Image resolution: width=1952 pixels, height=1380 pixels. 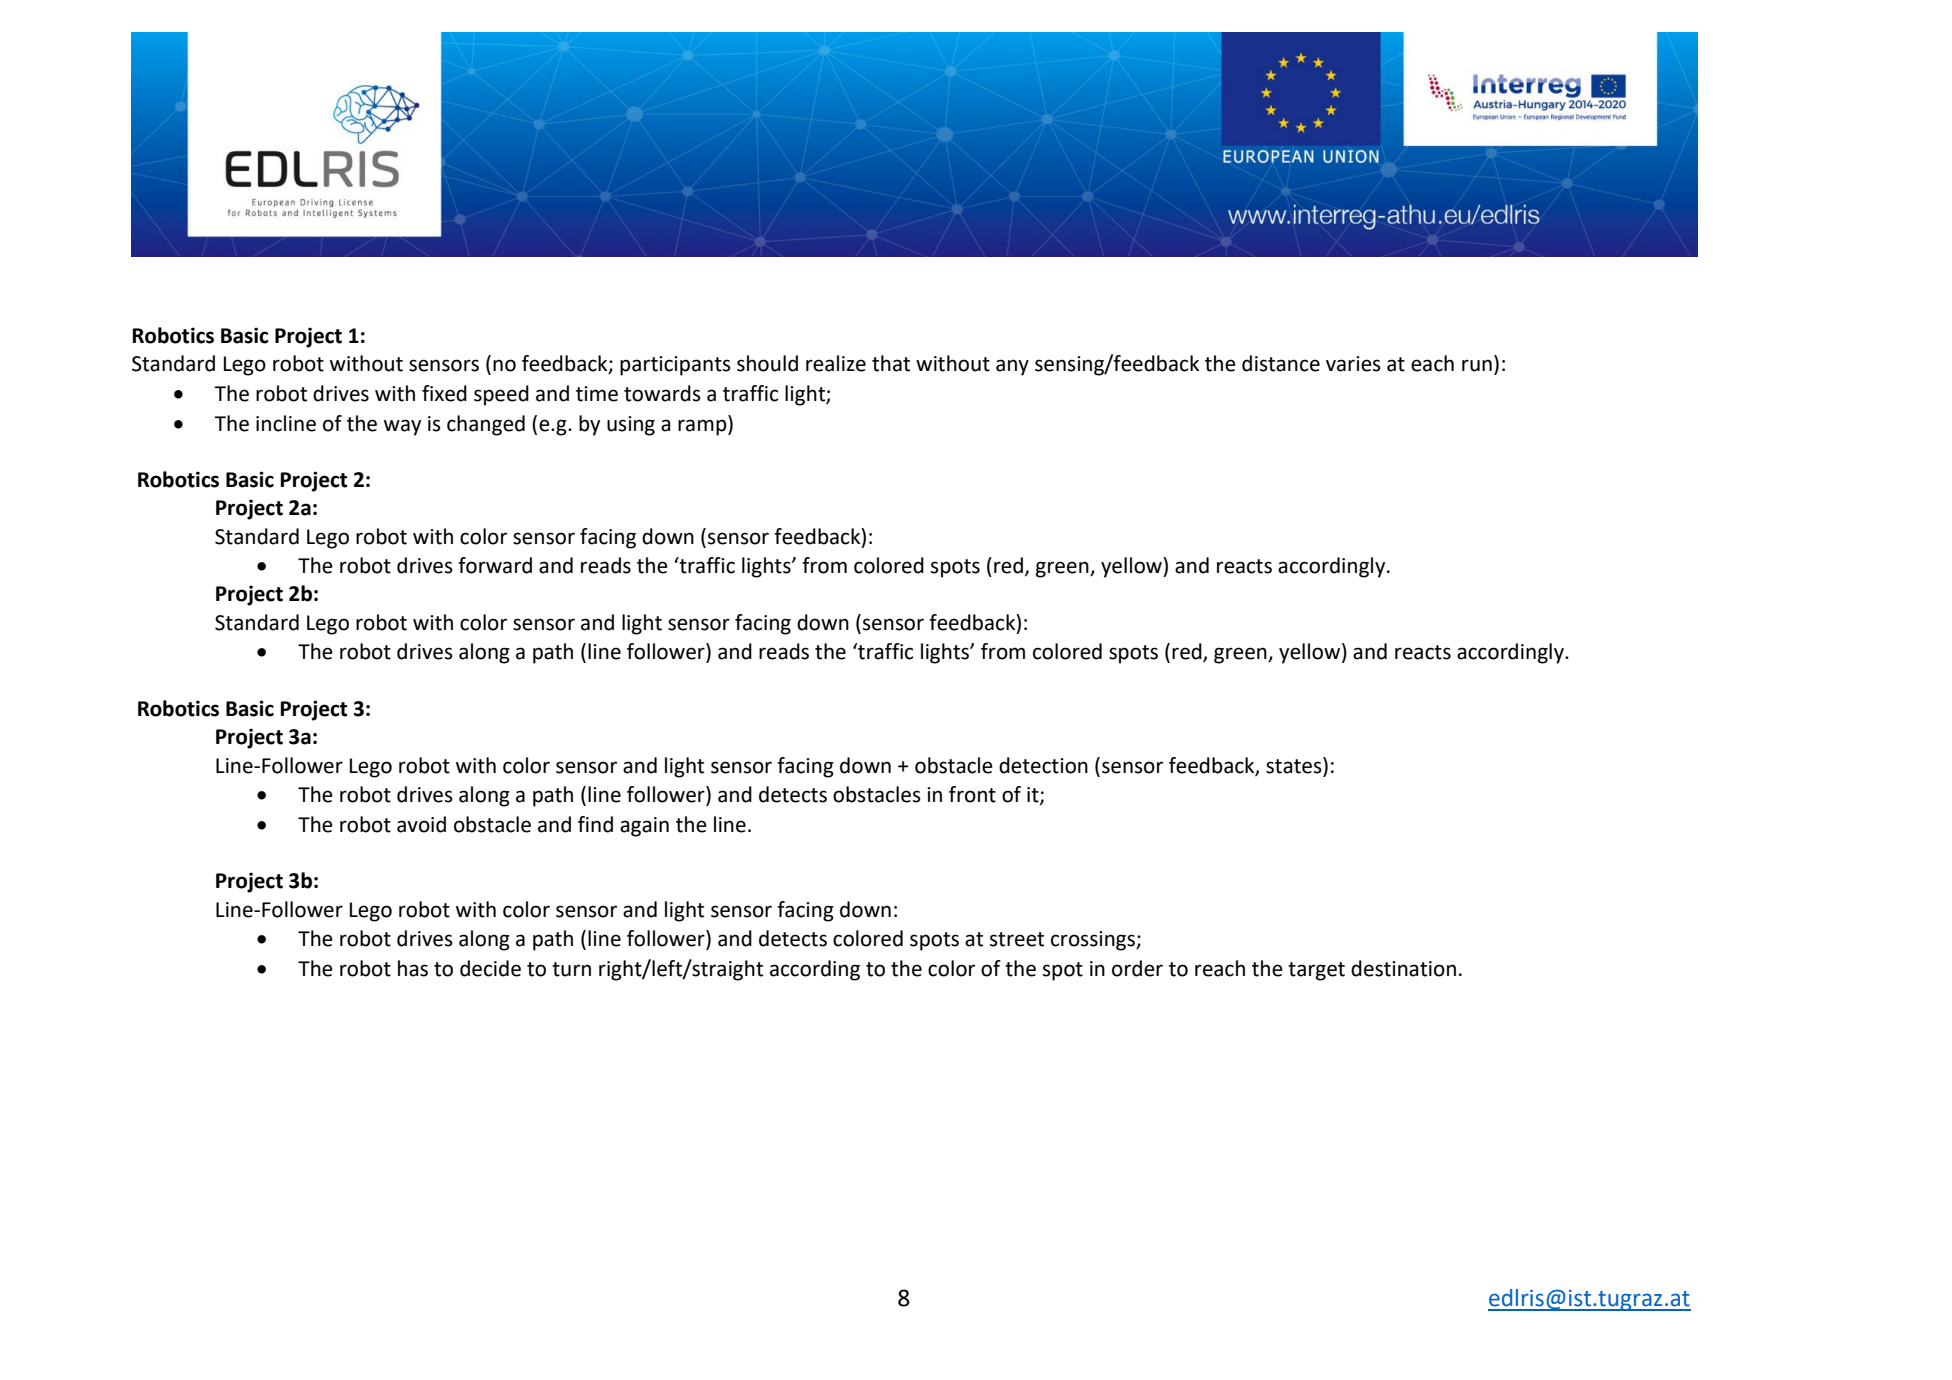 I want to click on decide, so click(x=490, y=968).
